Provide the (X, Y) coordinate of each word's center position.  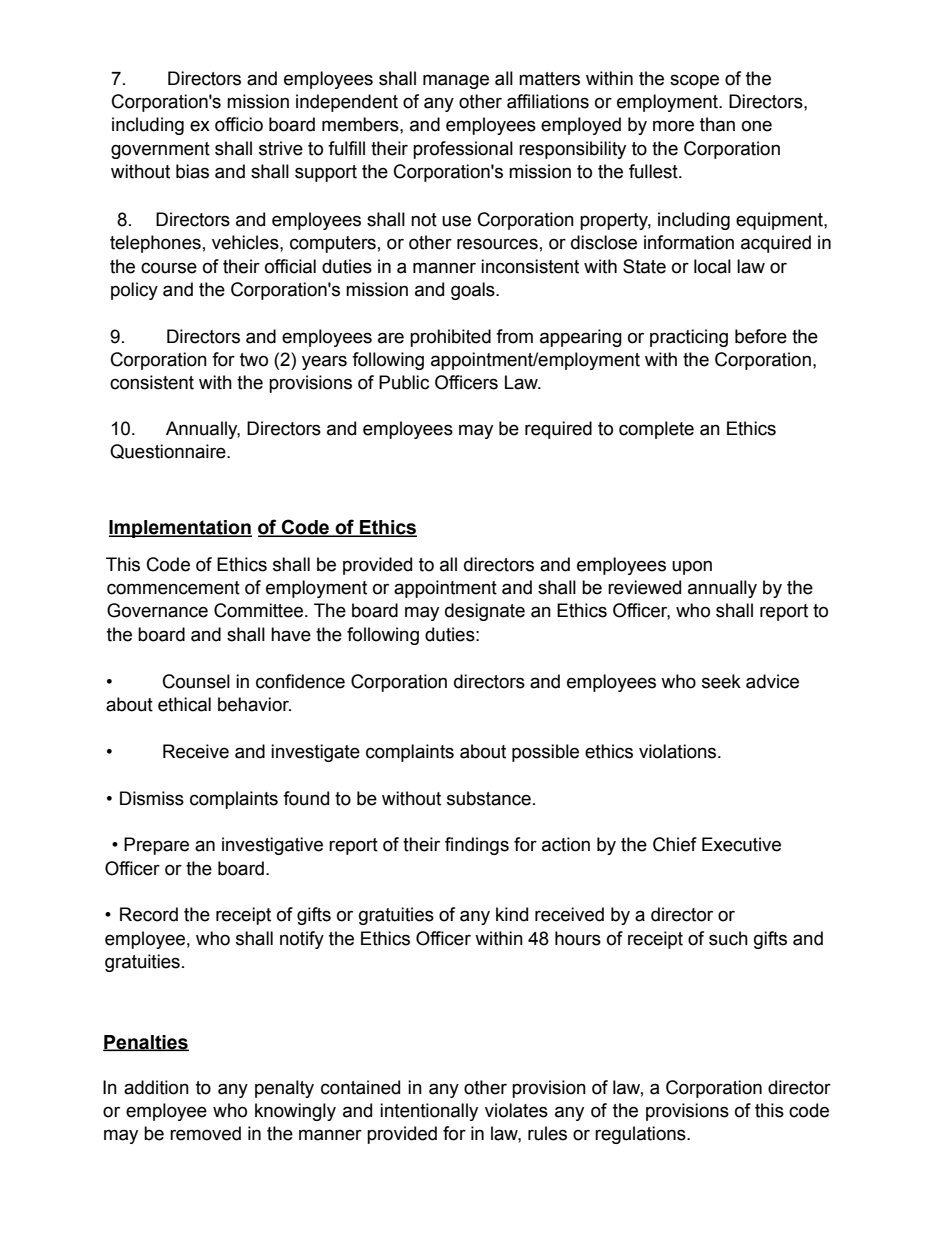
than (717, 124)
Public (404, 382)
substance (489, 798)
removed (205, 1133)
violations (679, 751)
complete (656, 430)
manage (456, 81)
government (160, 150)
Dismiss (152, 798)
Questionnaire (169, 451)
